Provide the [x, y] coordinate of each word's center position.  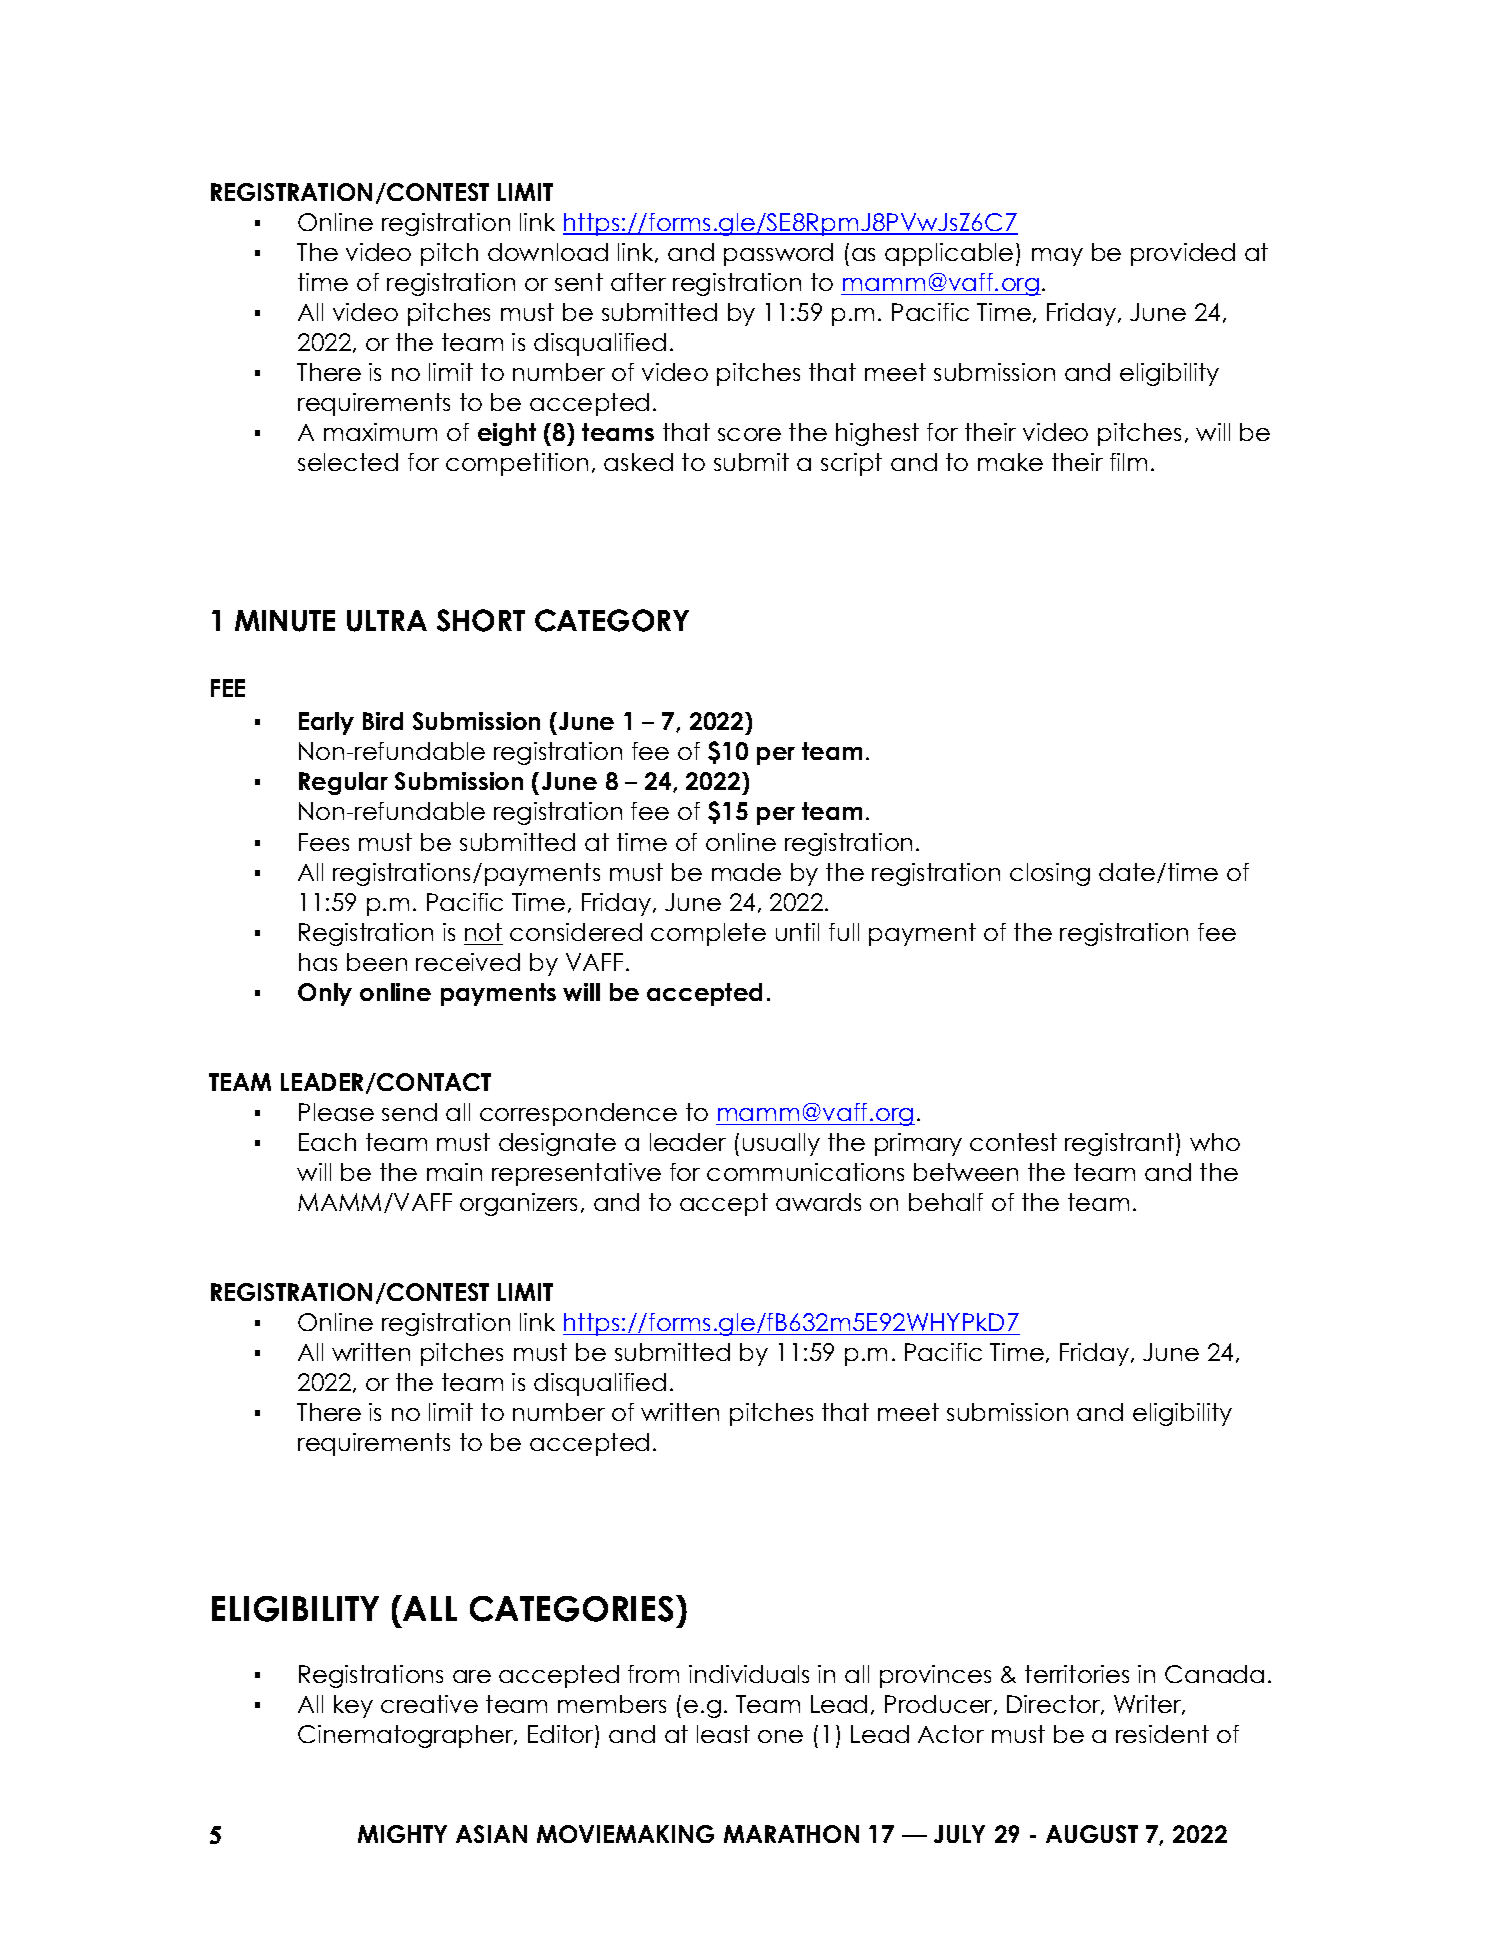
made [746, 872]
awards [818, 1202]
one [780, 1736]
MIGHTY [402, 1834]
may [1057, 257]
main [454, 1172]
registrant [1119, 1144]
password [778, 254]
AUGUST [1092, 1834]
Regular [343, 783]
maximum [380, 432]
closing [1050, 874]
